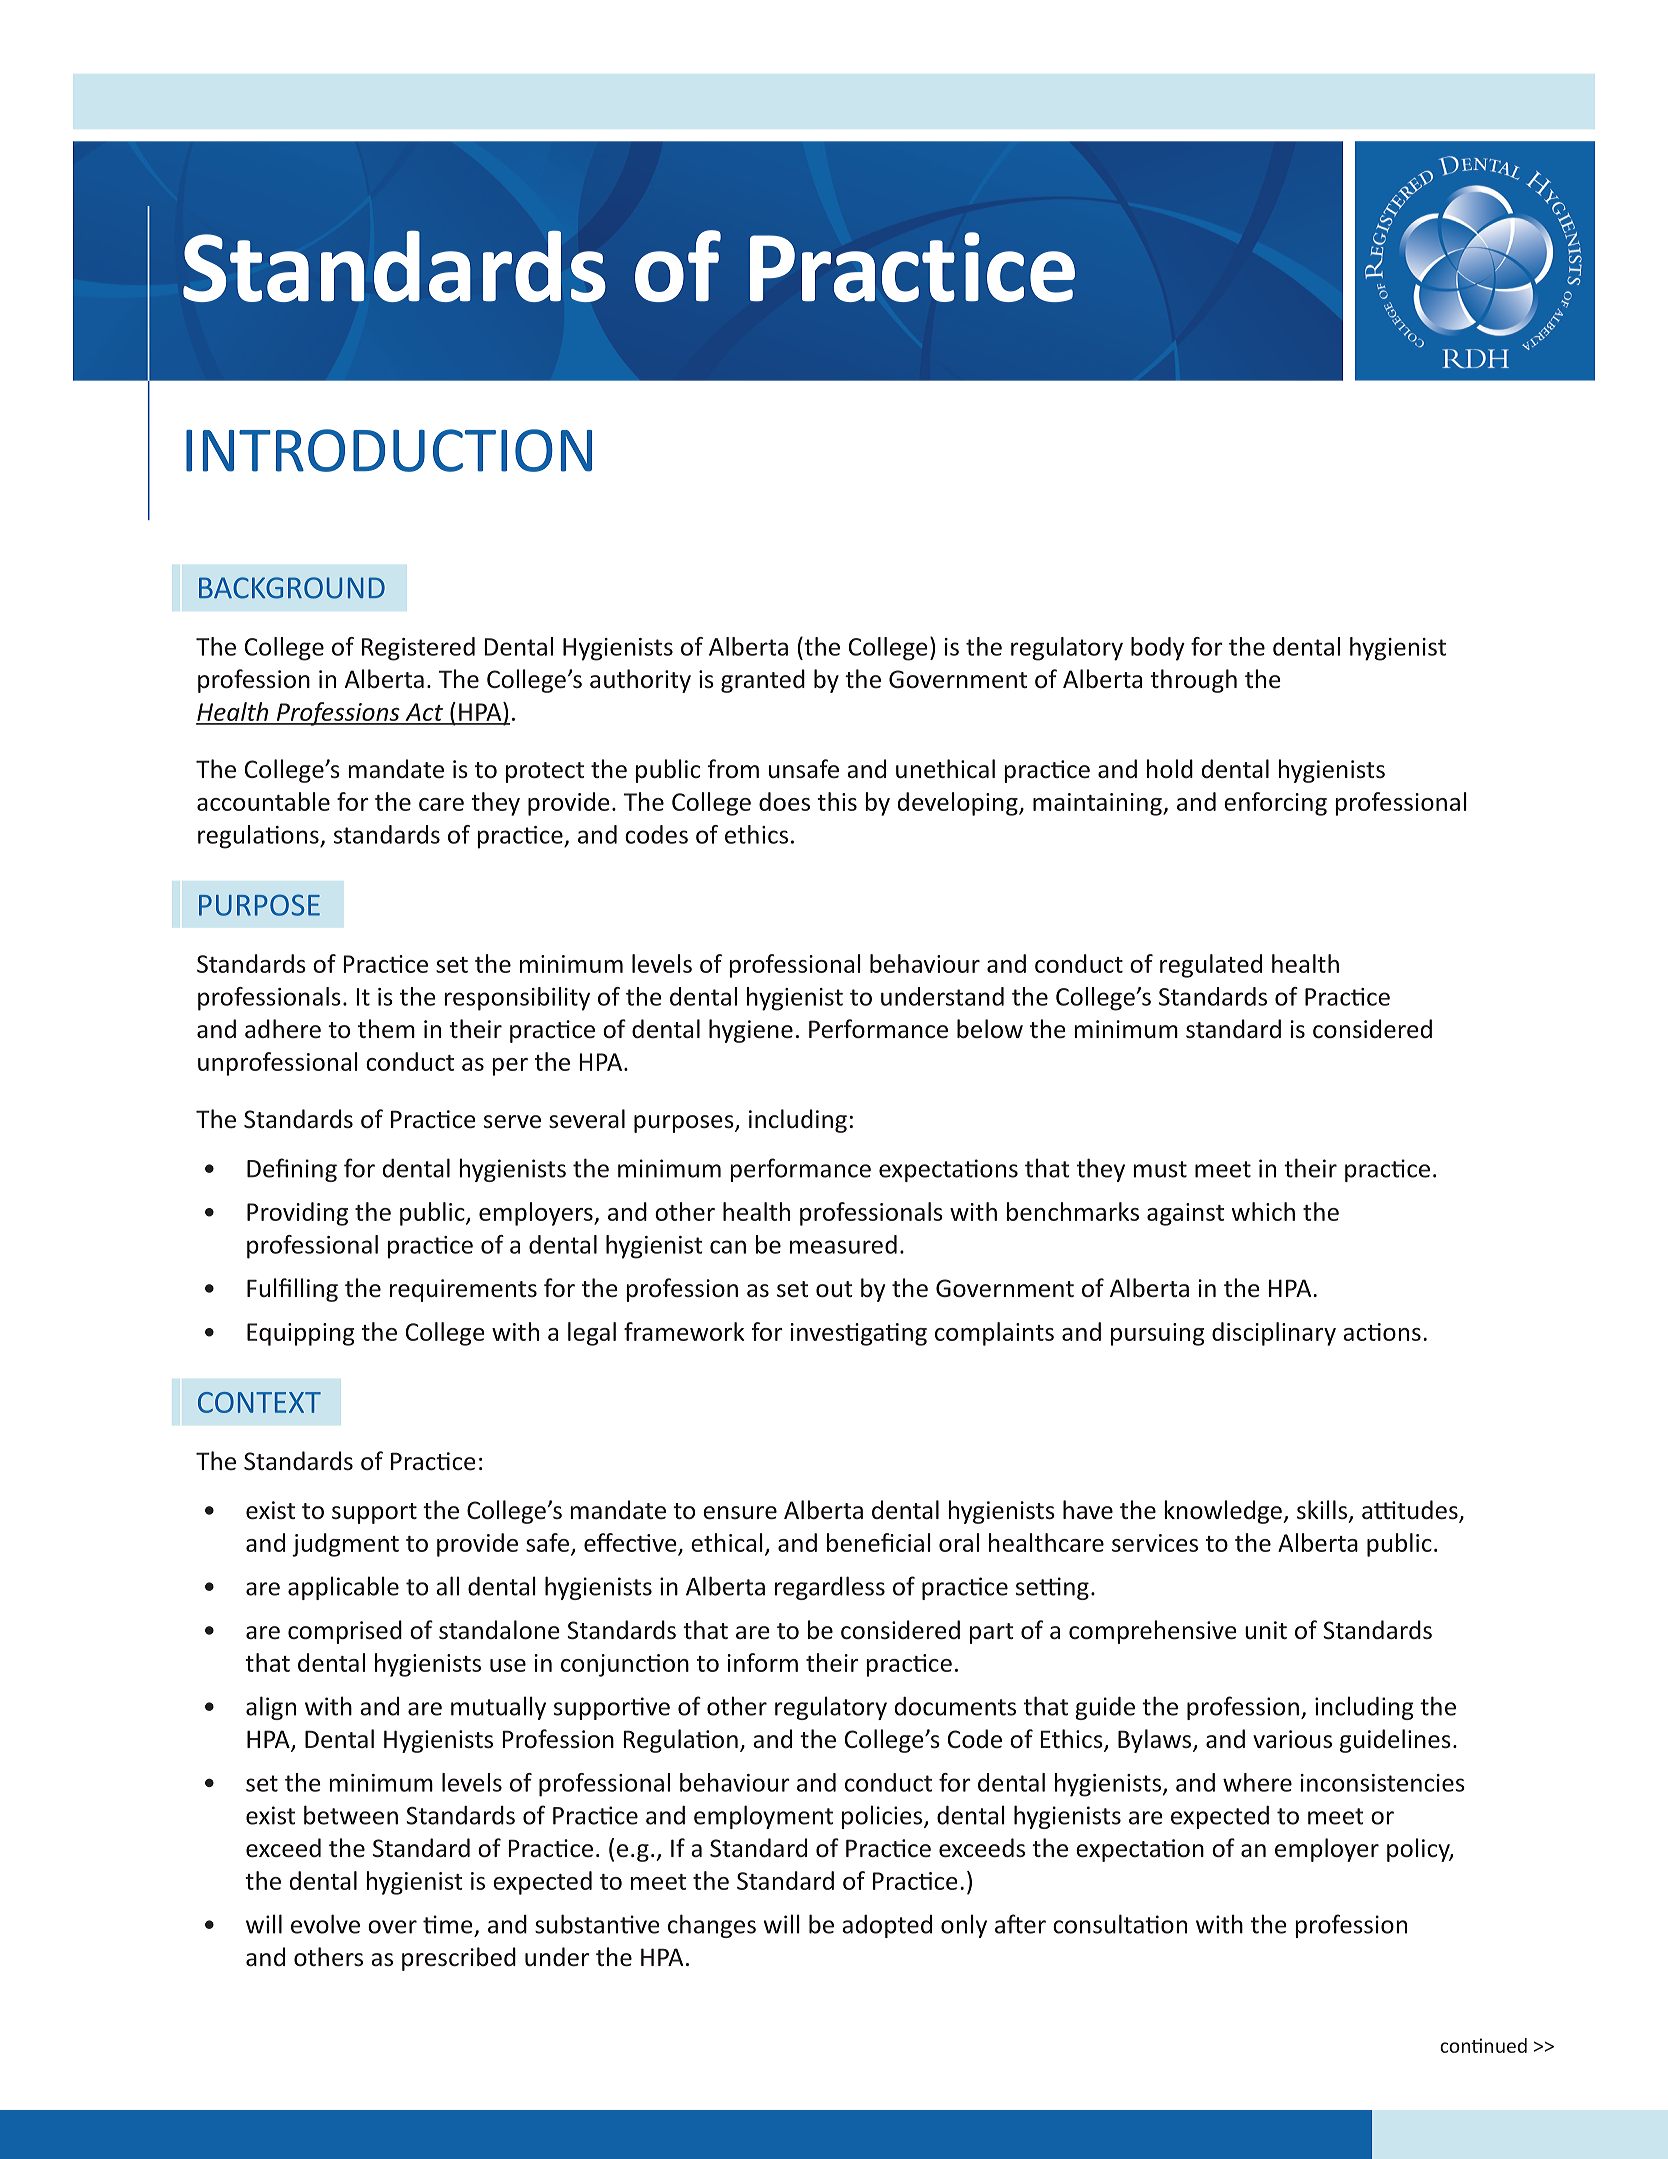  I want to click on adopted, so click(887, 1926).
